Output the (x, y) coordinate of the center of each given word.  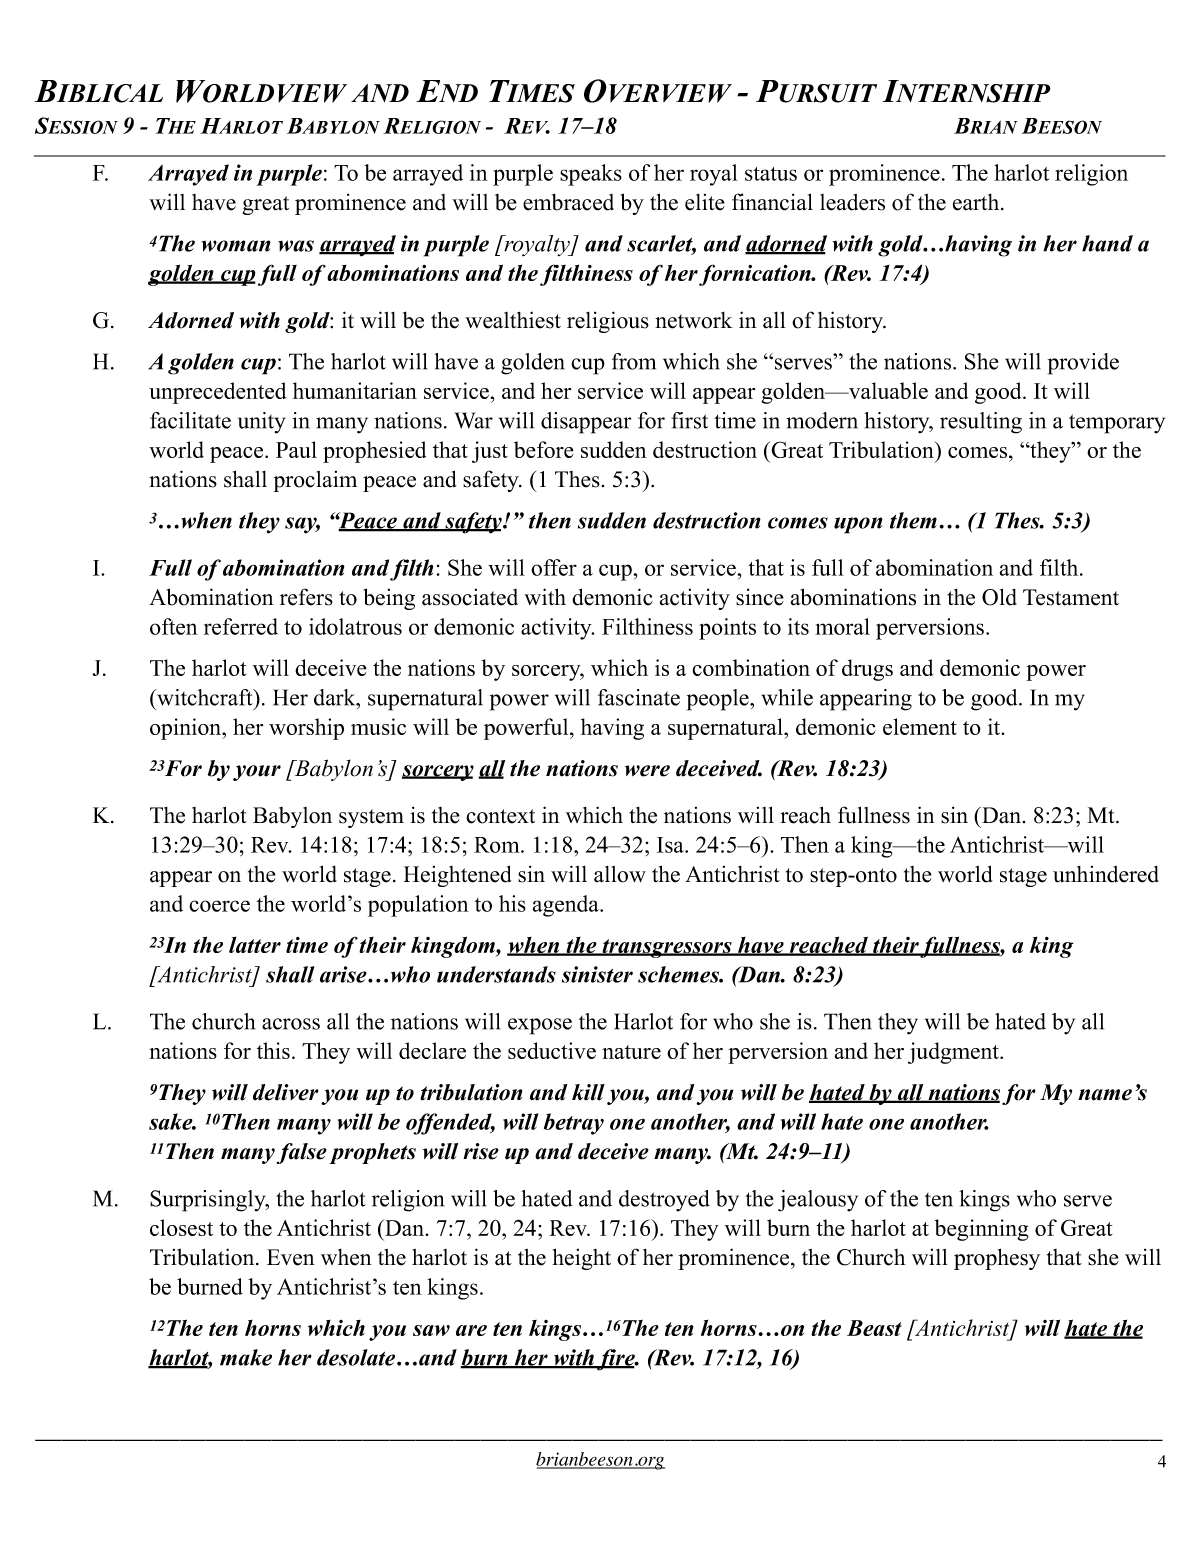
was (296, 246)
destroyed (664, 1201)
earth (977, 202)
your (257, 773)
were (647, 771)
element (920, 726)
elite (705, 202)
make (246, 1357)
